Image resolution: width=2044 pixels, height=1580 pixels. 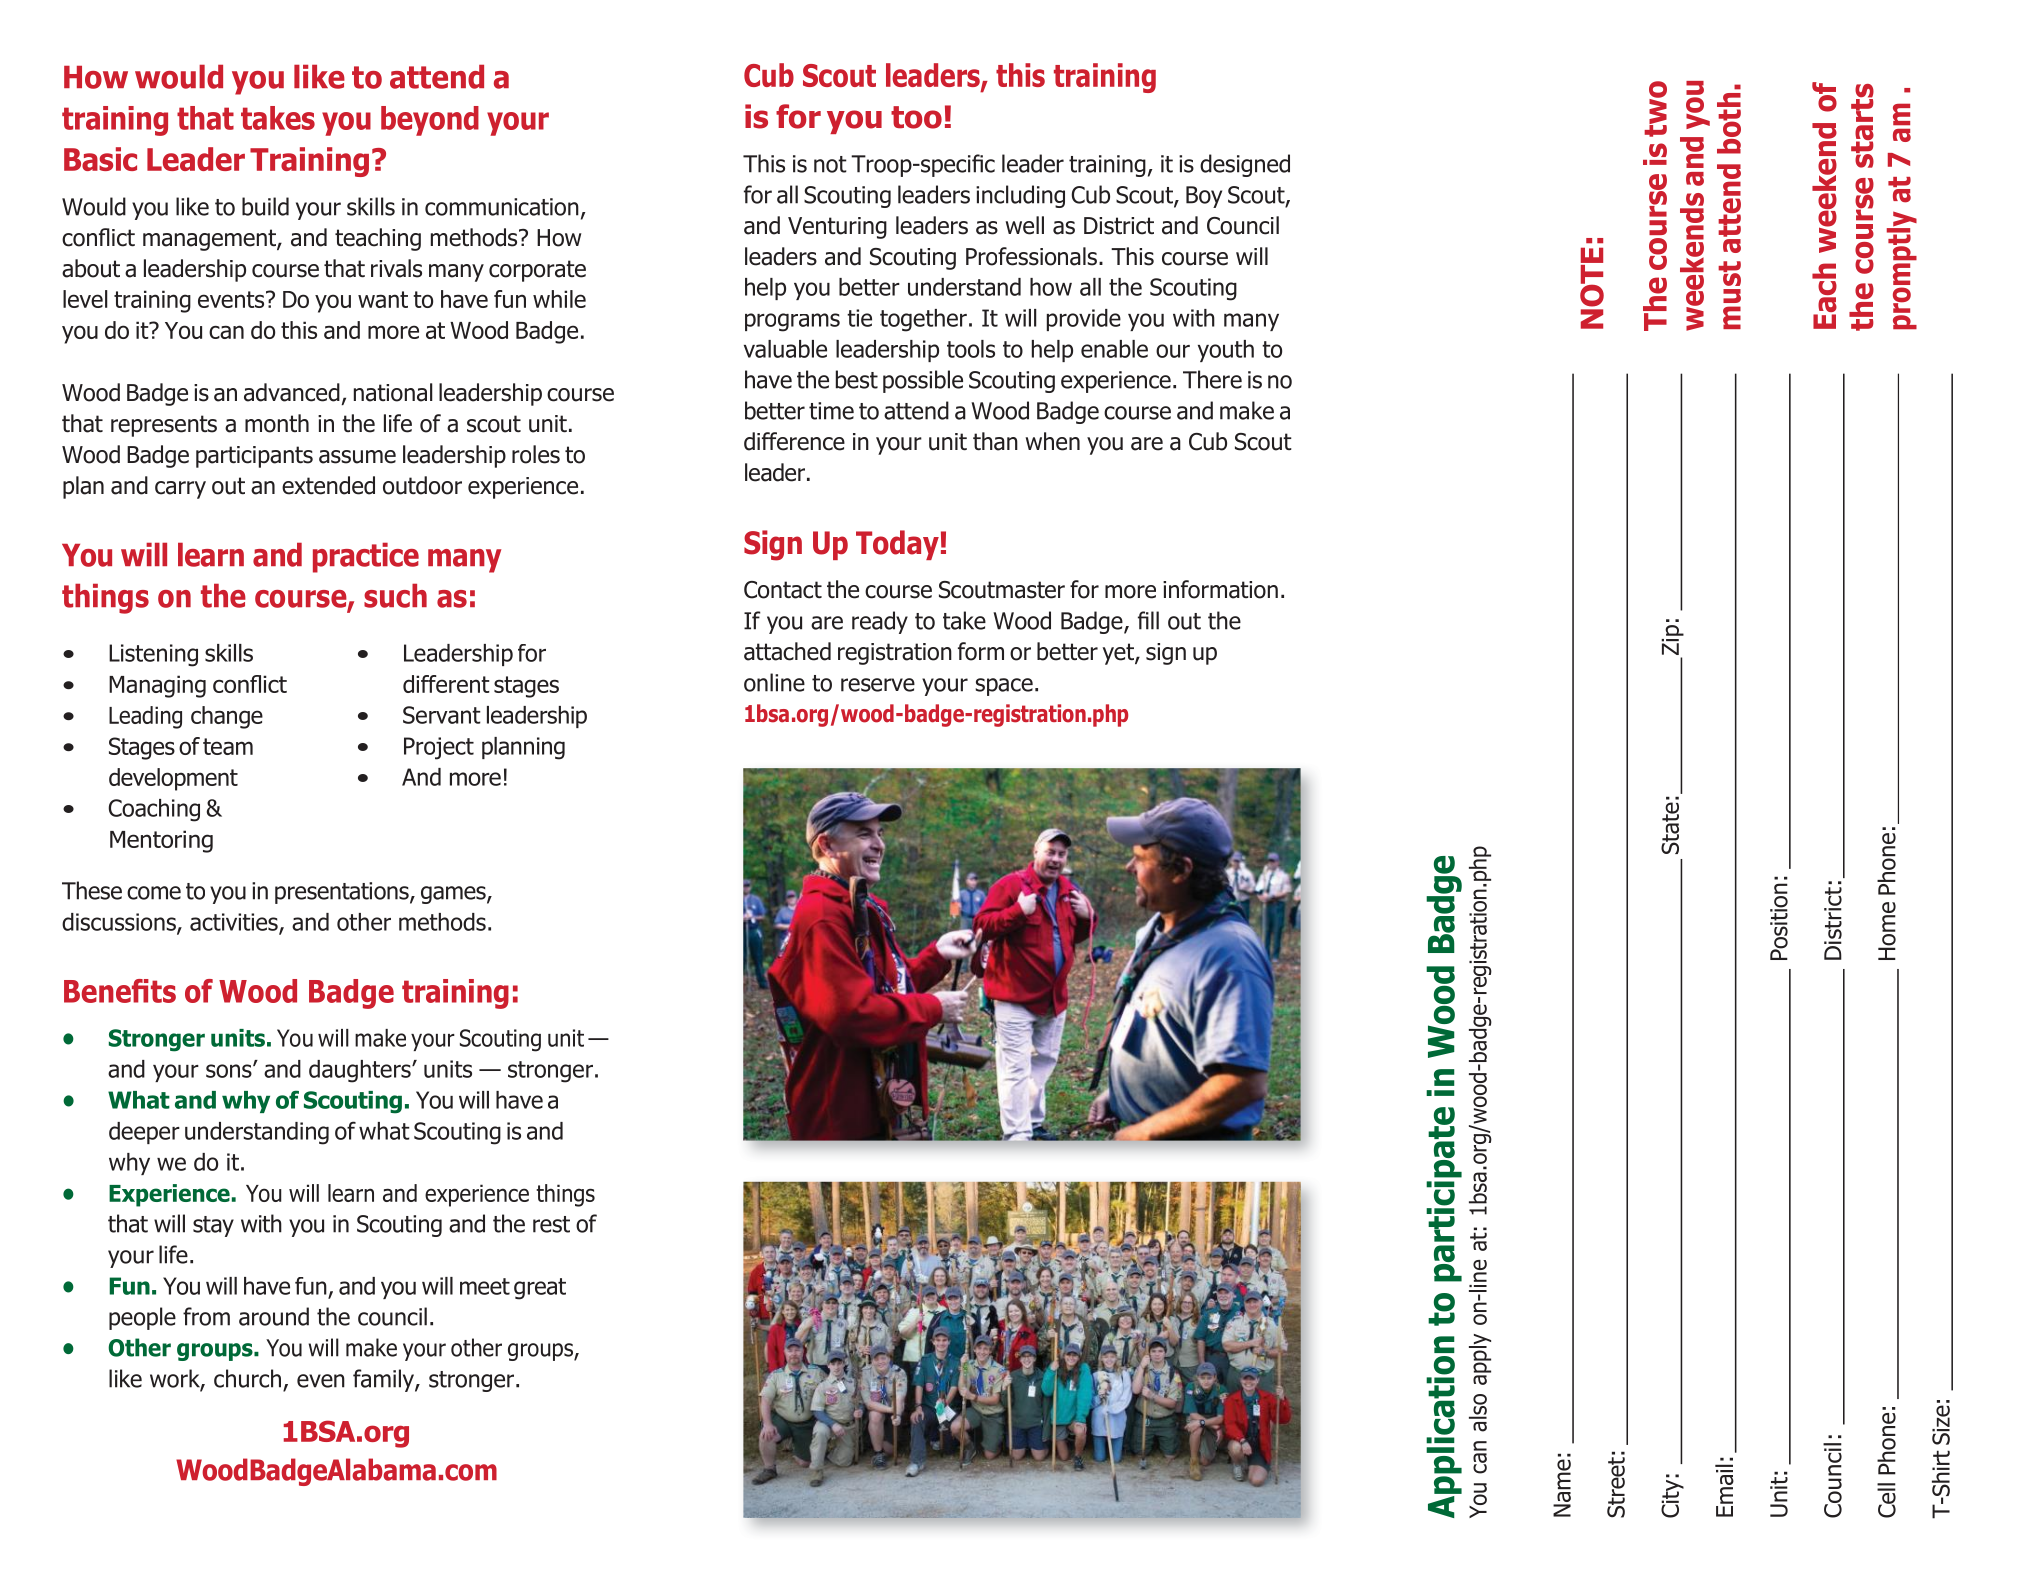 What do you see at coordinates (265, 206) in the image?
I see `build` at bounding box center [265, 206].
